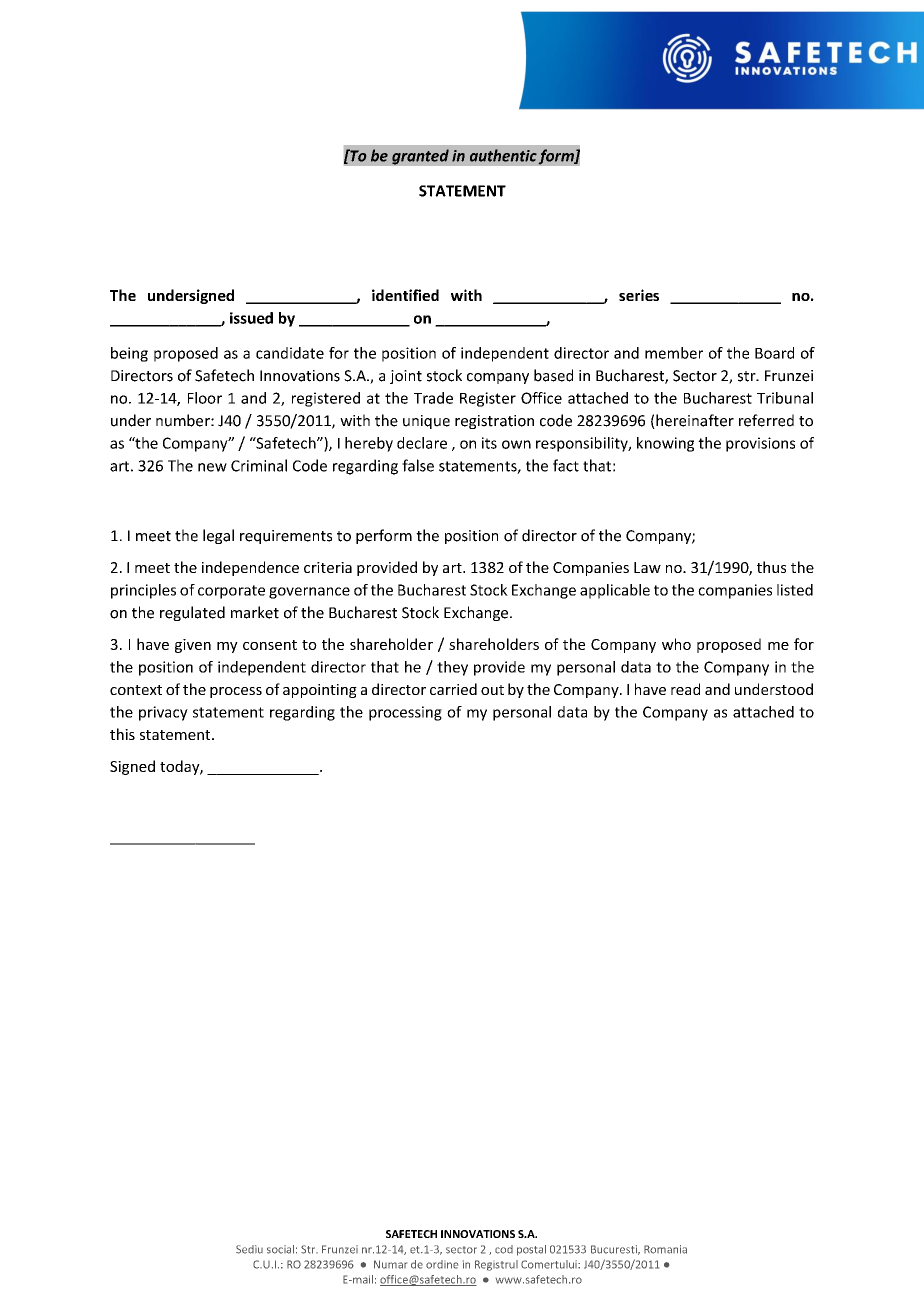  What do you see at coordinates (280, 1249) in the screenshot?
I see `social` at bounding box center [280, 1249].
